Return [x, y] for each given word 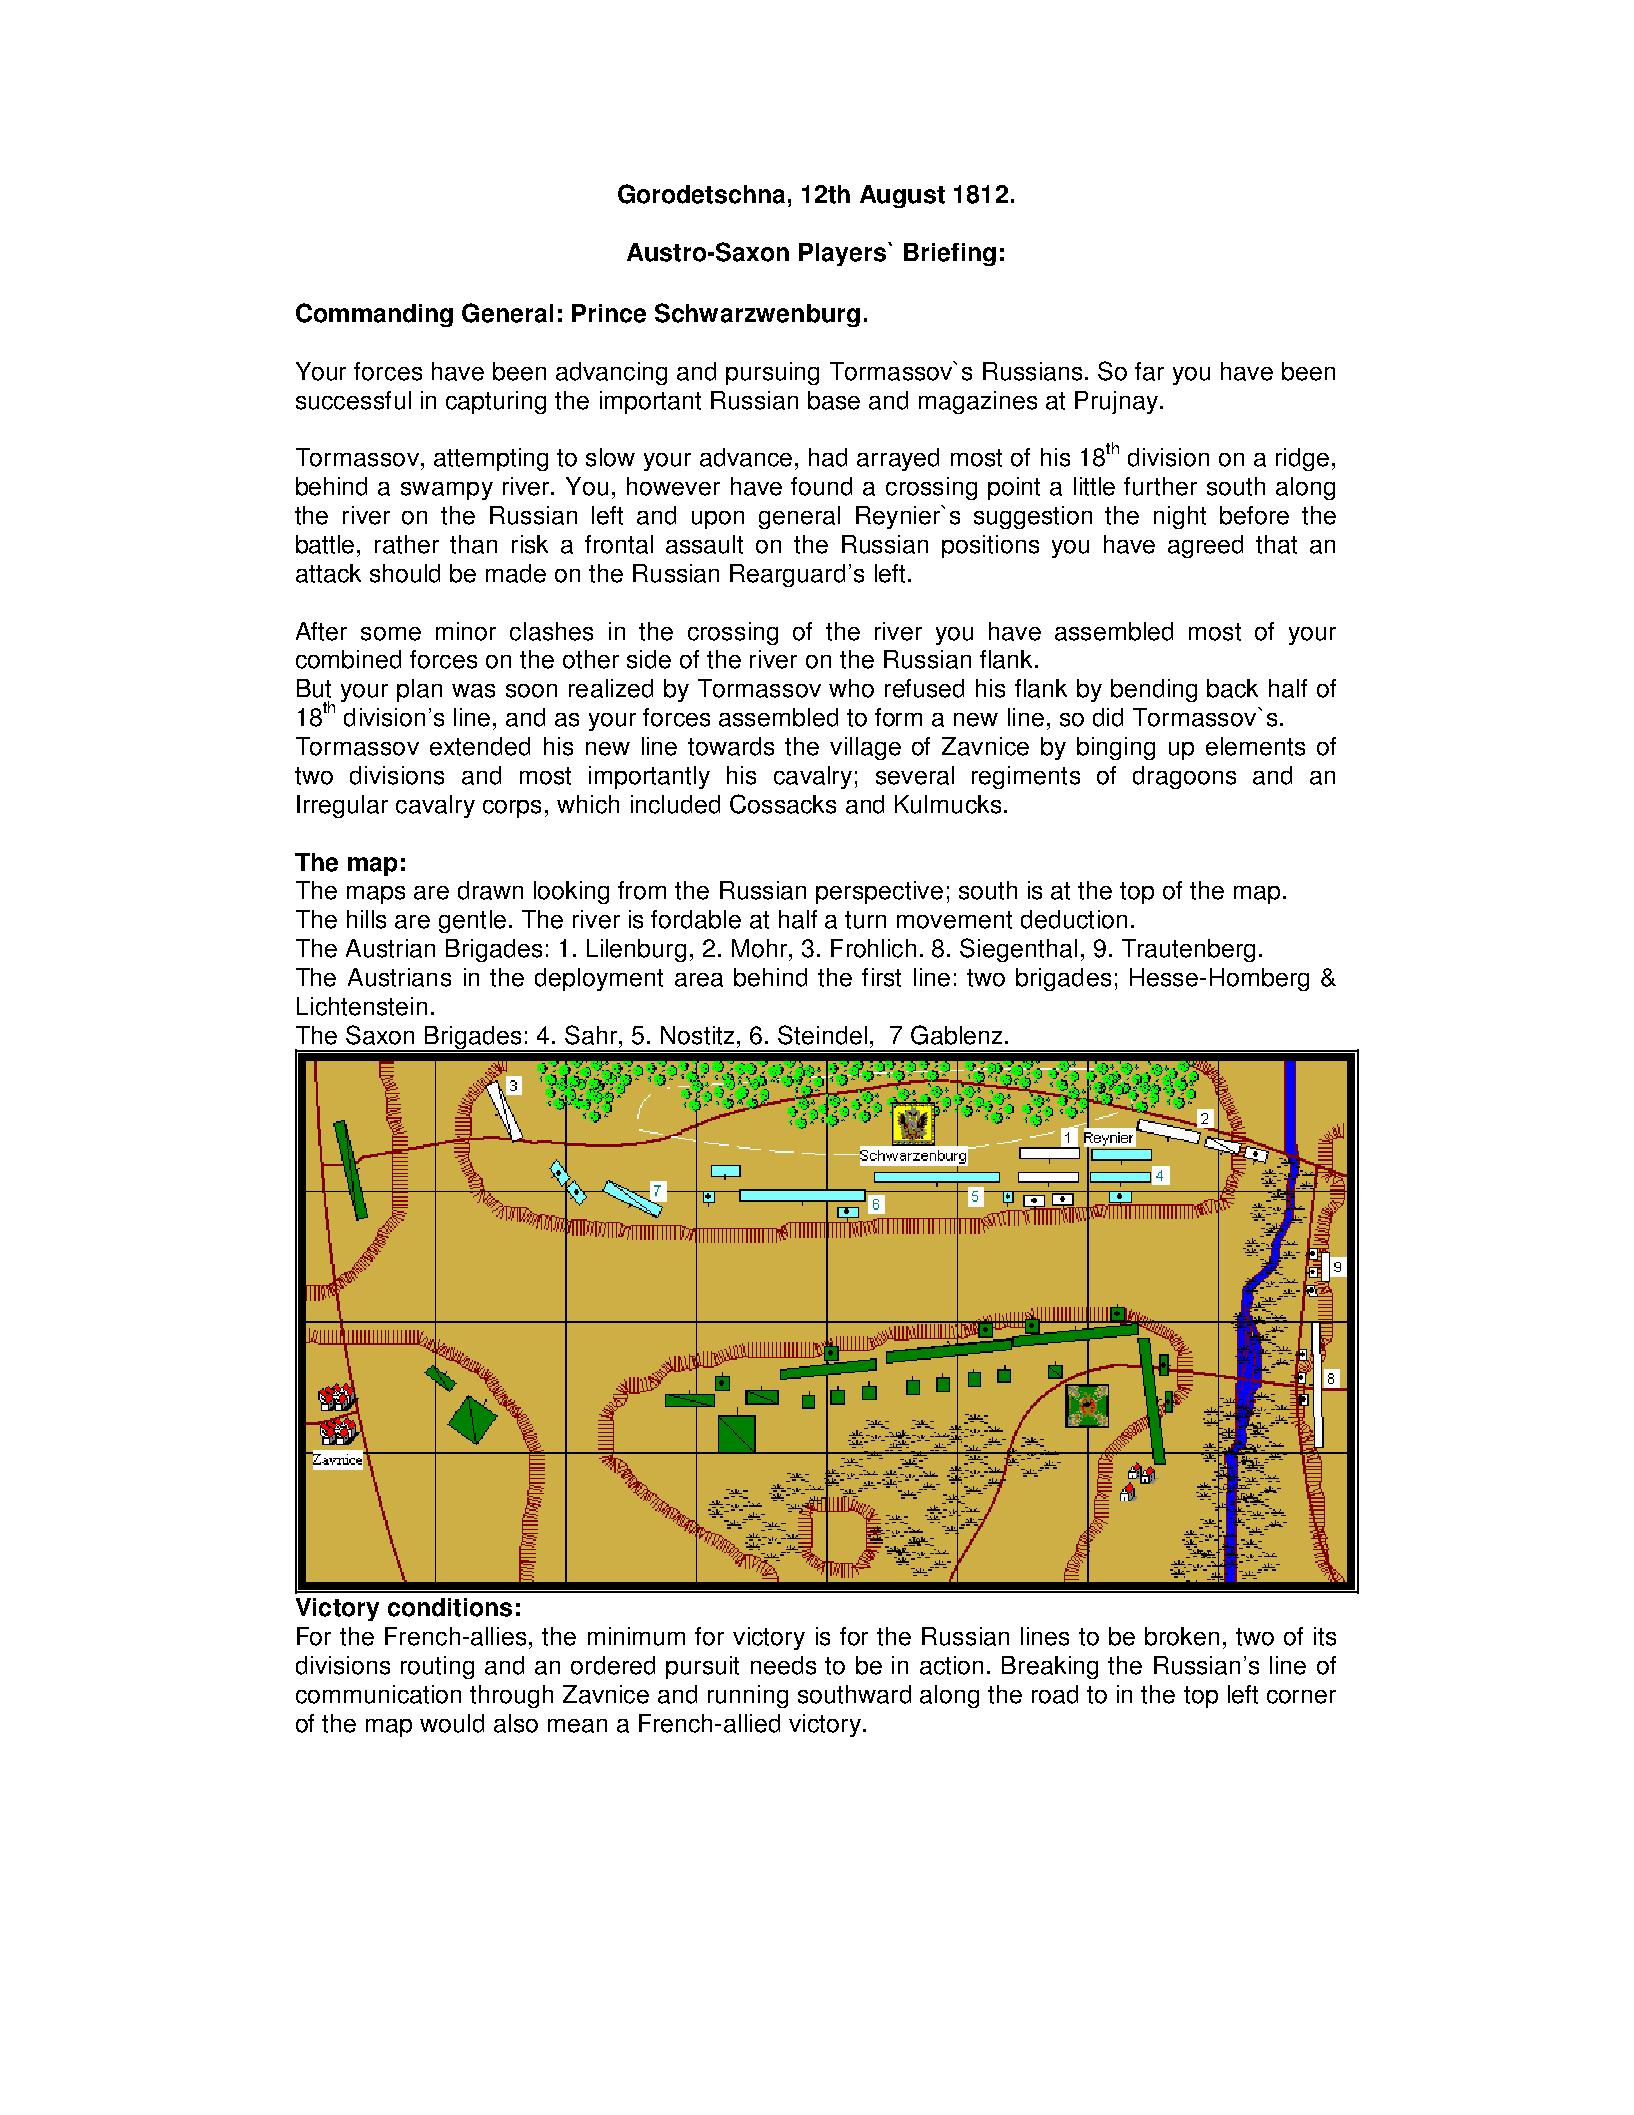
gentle [472, 921]
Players [844, 254]
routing [437, 1667]
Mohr [761, 948]
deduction [1074, 919]
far [1149, 371]
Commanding [374, 315]
